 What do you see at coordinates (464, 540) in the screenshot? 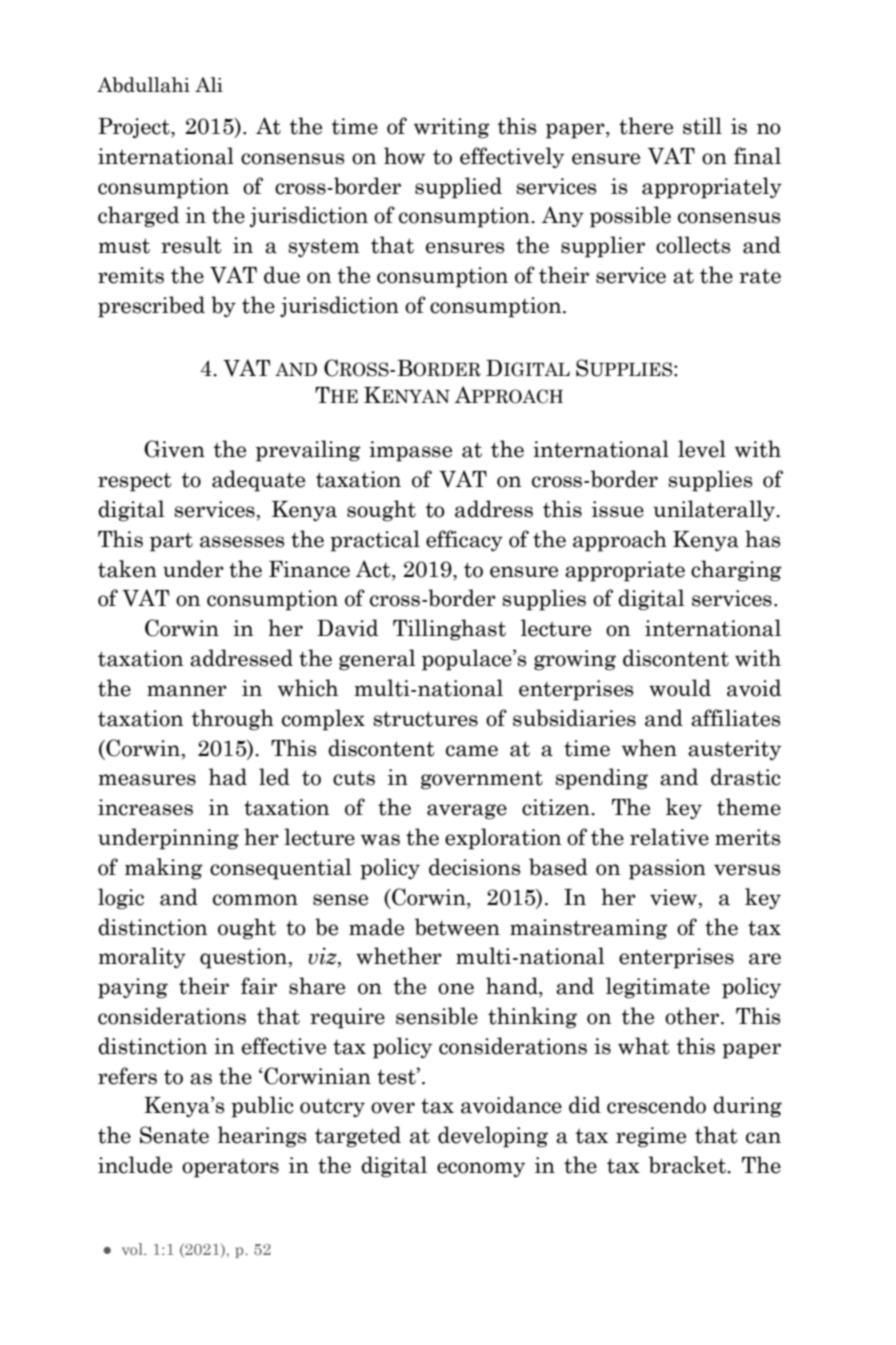
I see `efficacy` at bounding box center [464, 540].
